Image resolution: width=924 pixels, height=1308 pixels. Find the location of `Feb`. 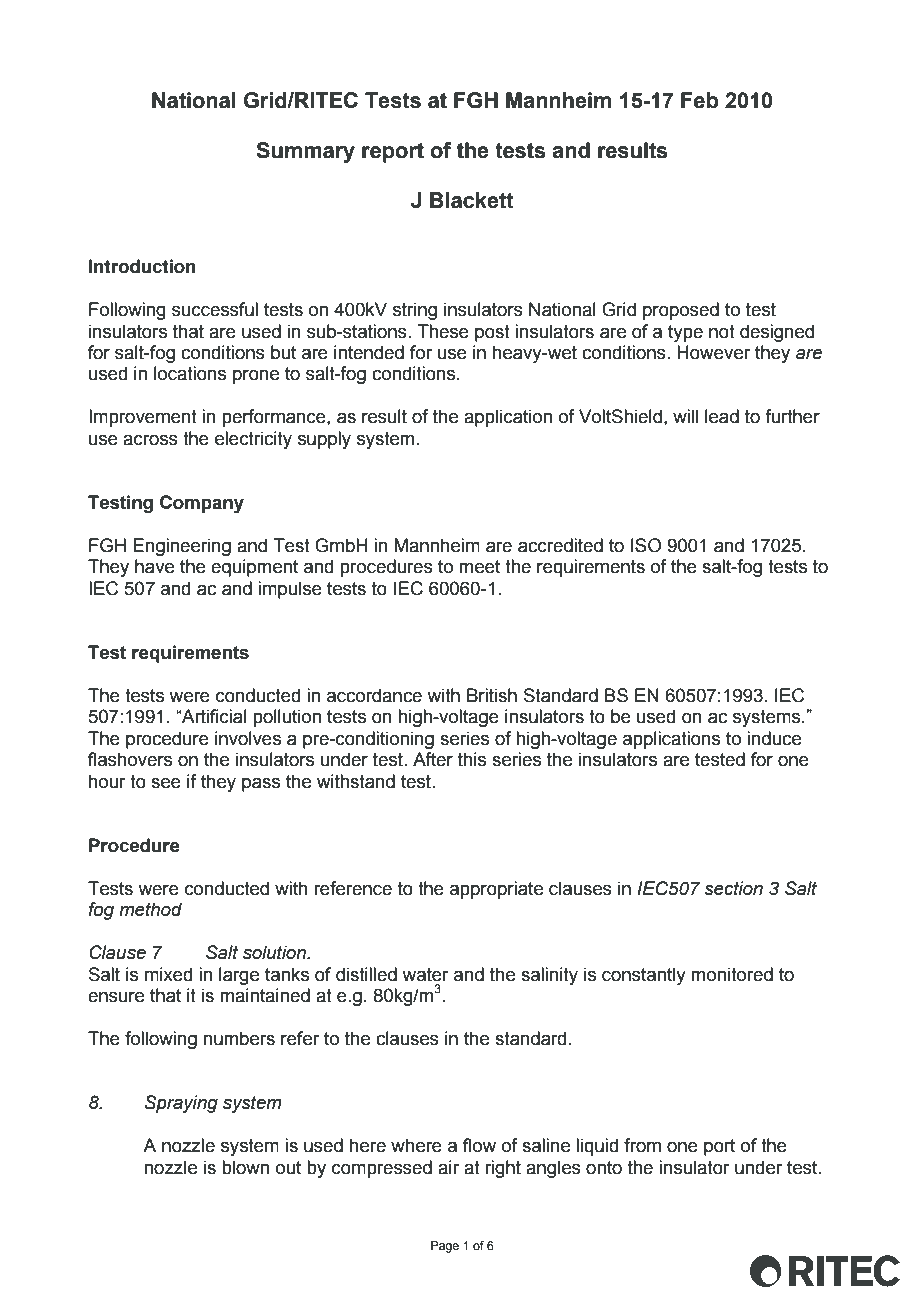

Feb is located at coordinates (700, 100).
